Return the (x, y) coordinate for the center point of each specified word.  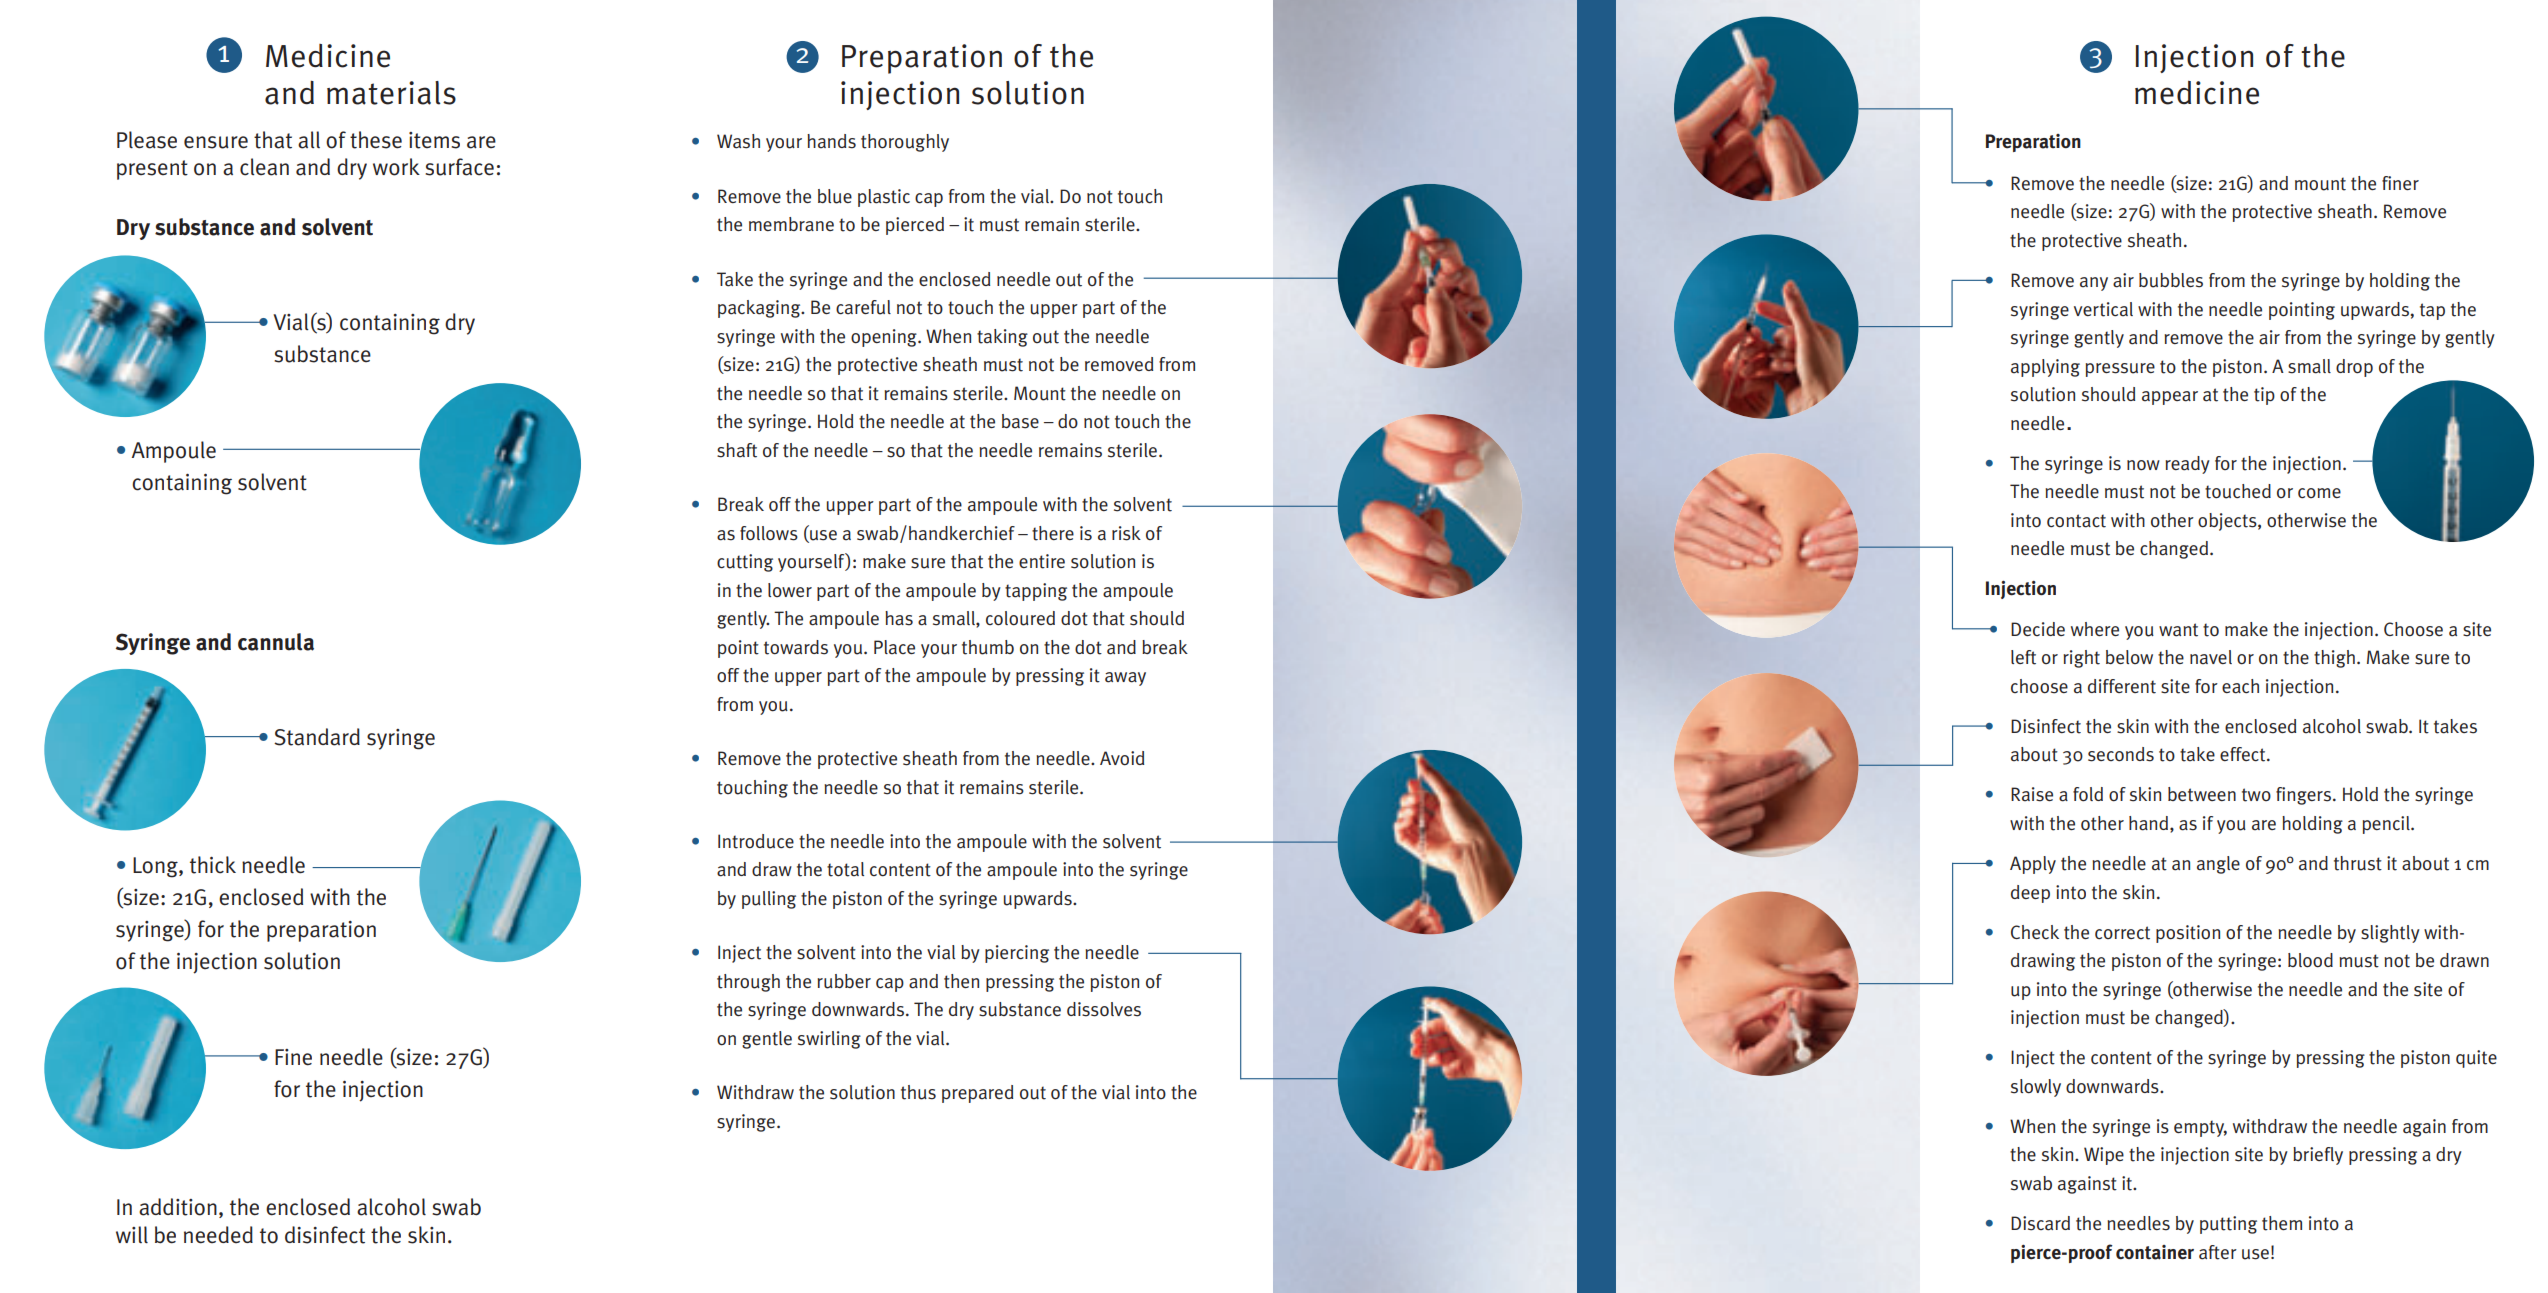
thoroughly (905, 143)
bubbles (2171, 280)
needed (218, 1235)
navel (2211, 657)
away (1125, 679)
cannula (276, 642)
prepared (977, 1094)
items (434, 140)
